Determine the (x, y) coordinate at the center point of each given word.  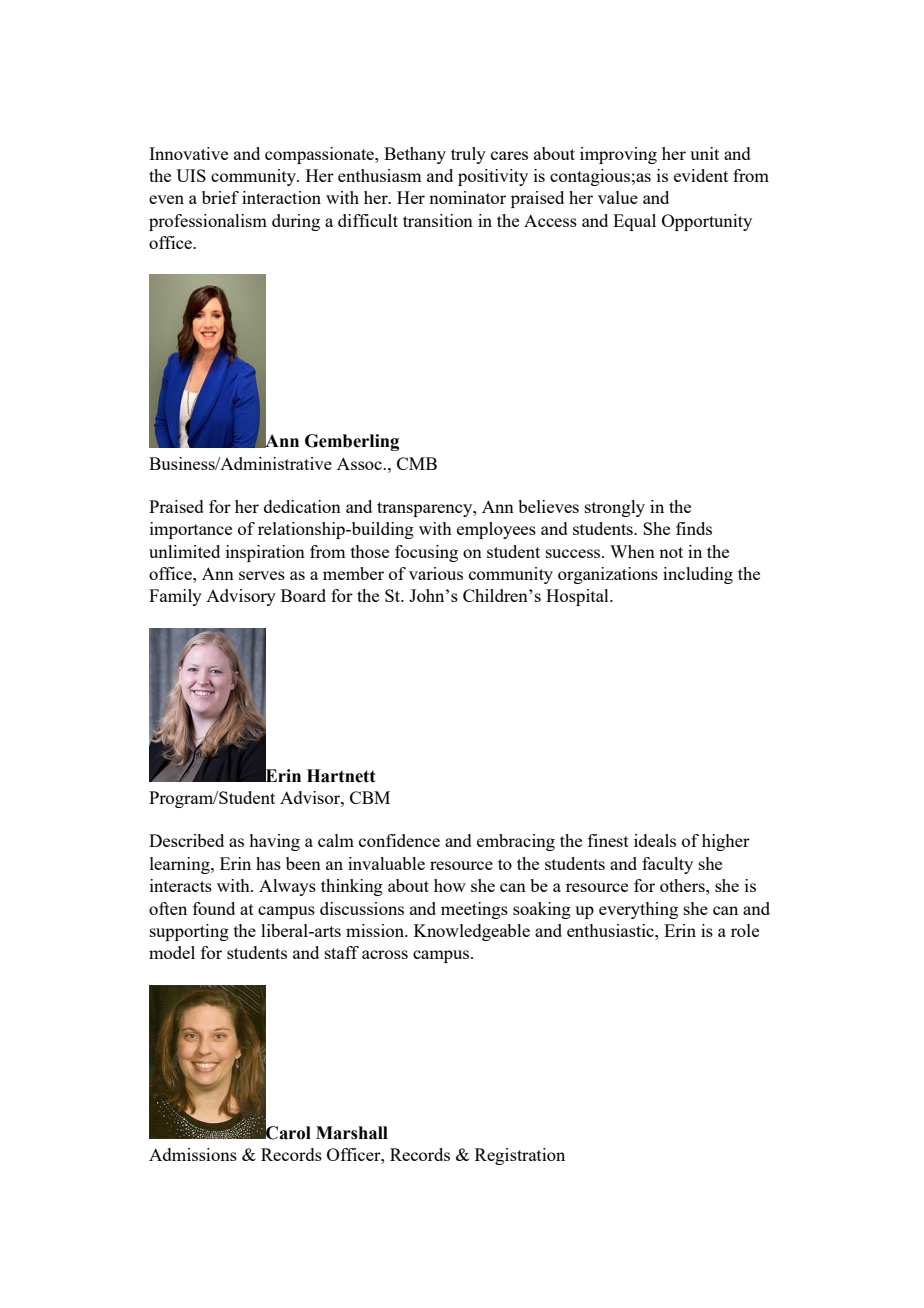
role (745, 930)
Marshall (352, 1133)
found (214, 908)
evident (701, 175)
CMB (417, 463)
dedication (302, 506)
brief (220, 197)
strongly (615, 508)
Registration (520, 1156)
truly (468, 155)
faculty (667, 865)
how (450, 885)
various (436, 573)
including (698, 575)
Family (175, 597)
